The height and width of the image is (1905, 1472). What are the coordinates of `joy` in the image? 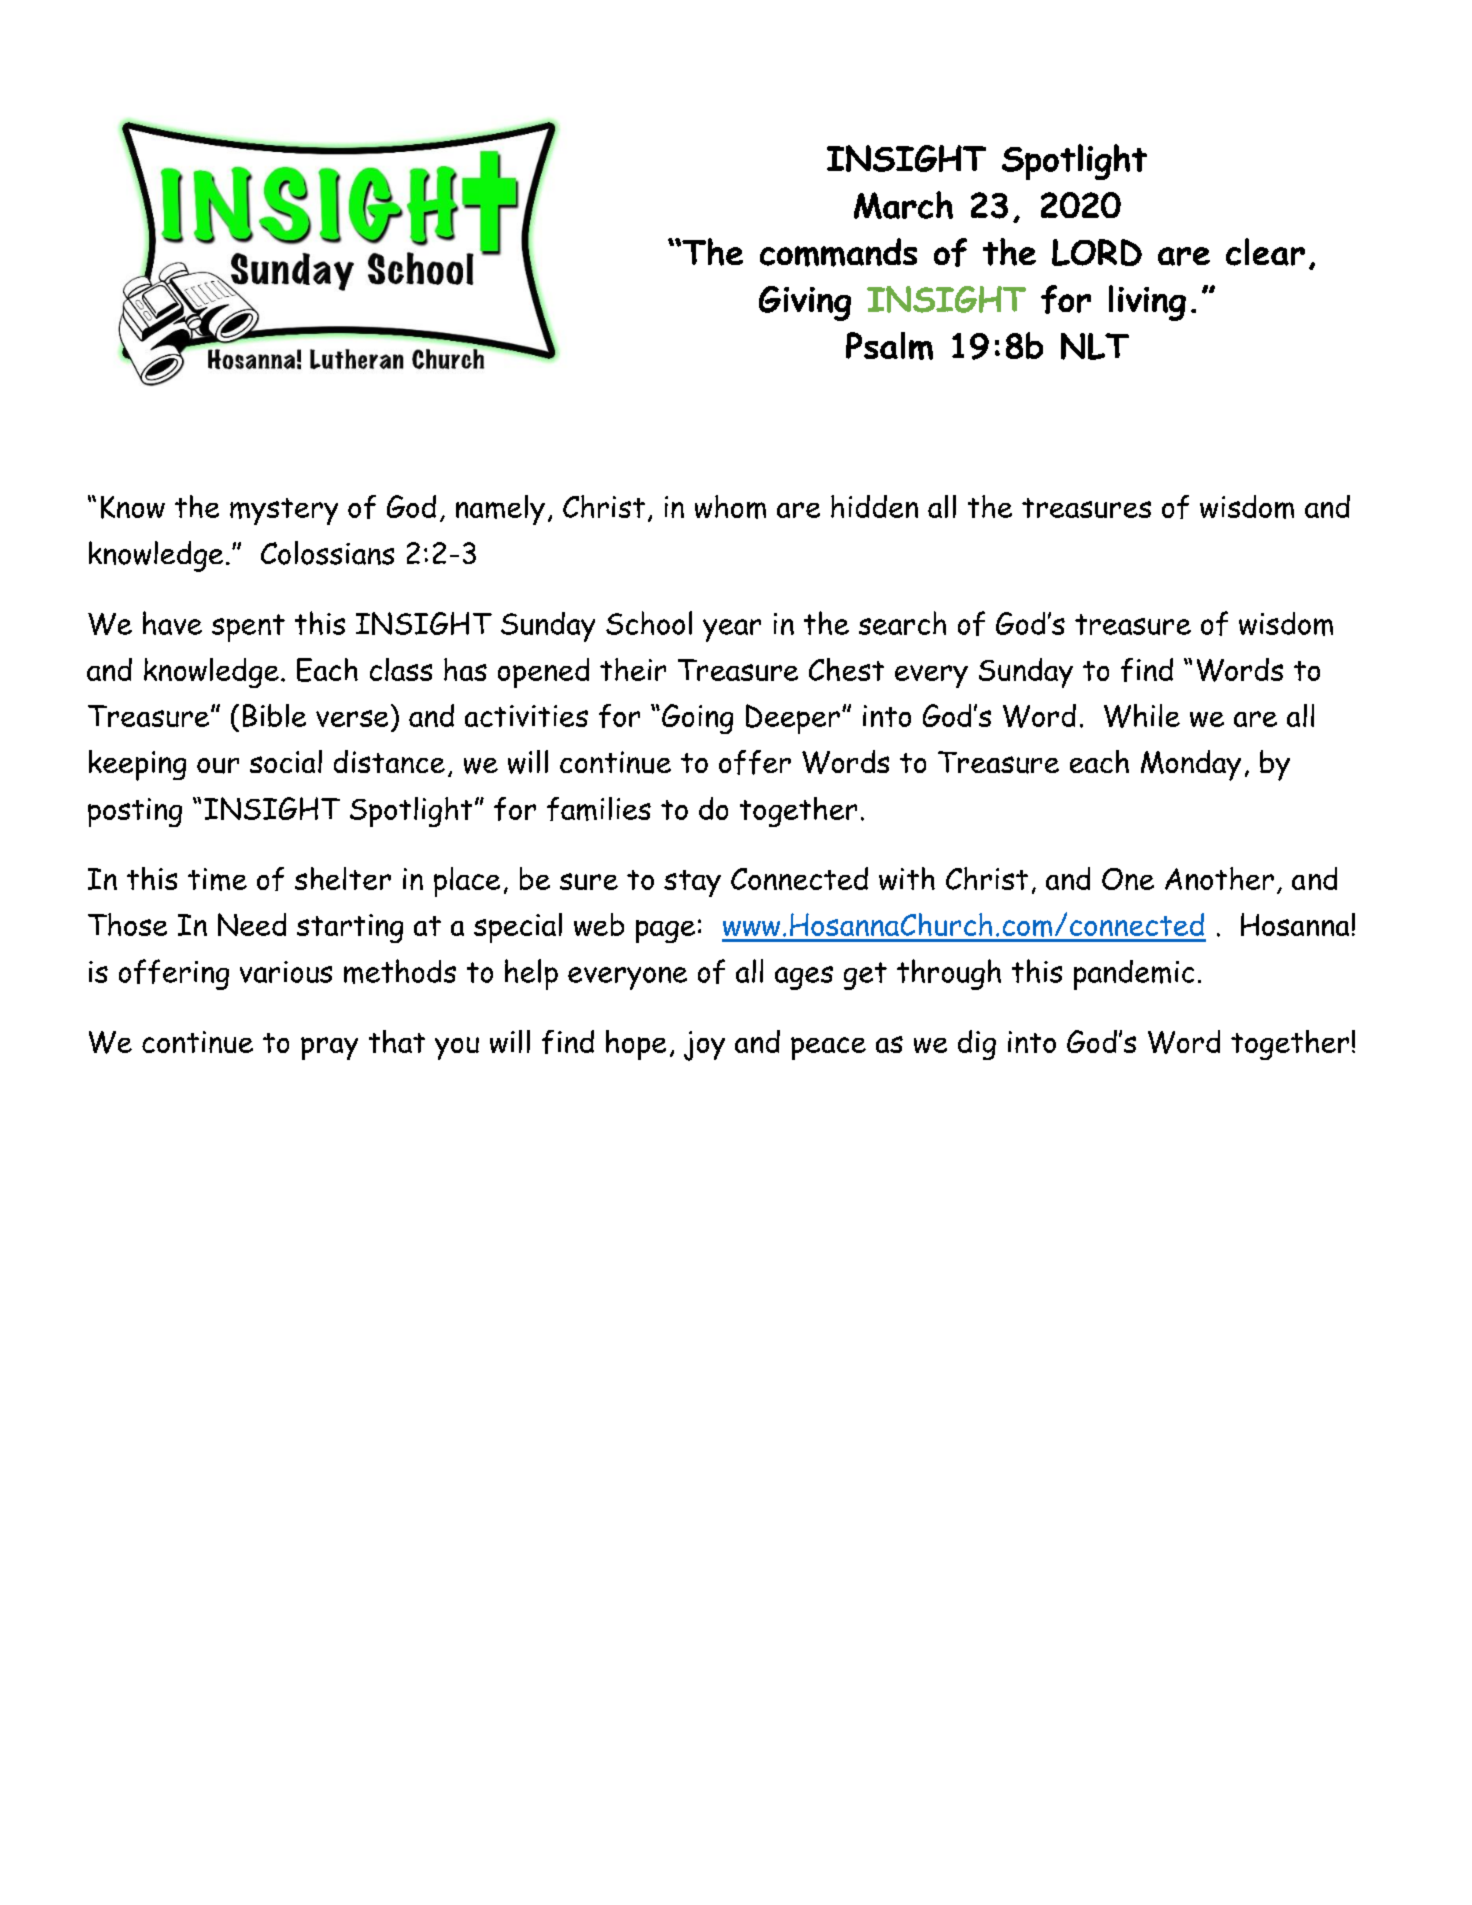 It's located at (704, 1046).
